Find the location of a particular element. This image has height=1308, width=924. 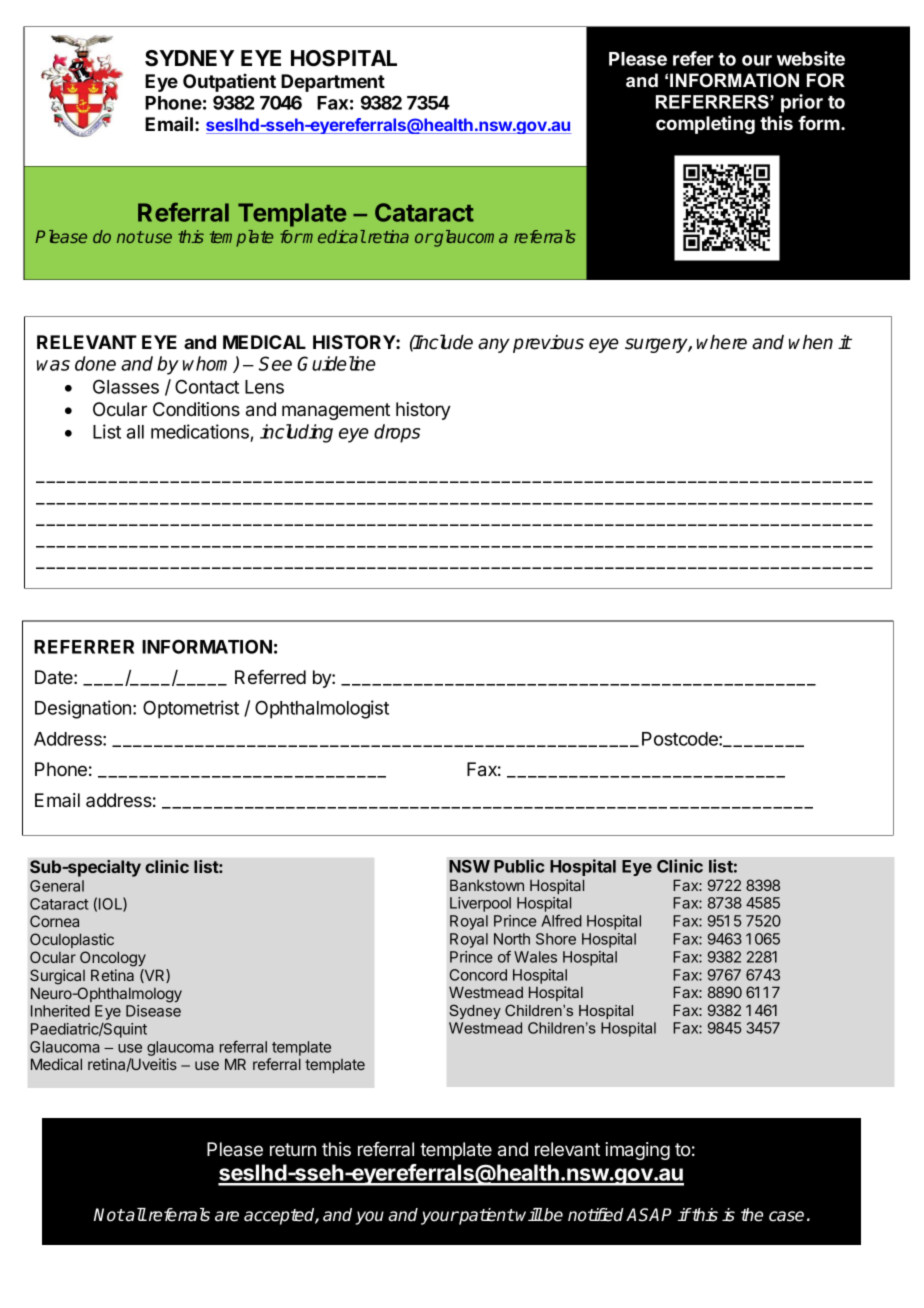

the is located at coordinates (752, 1215).
